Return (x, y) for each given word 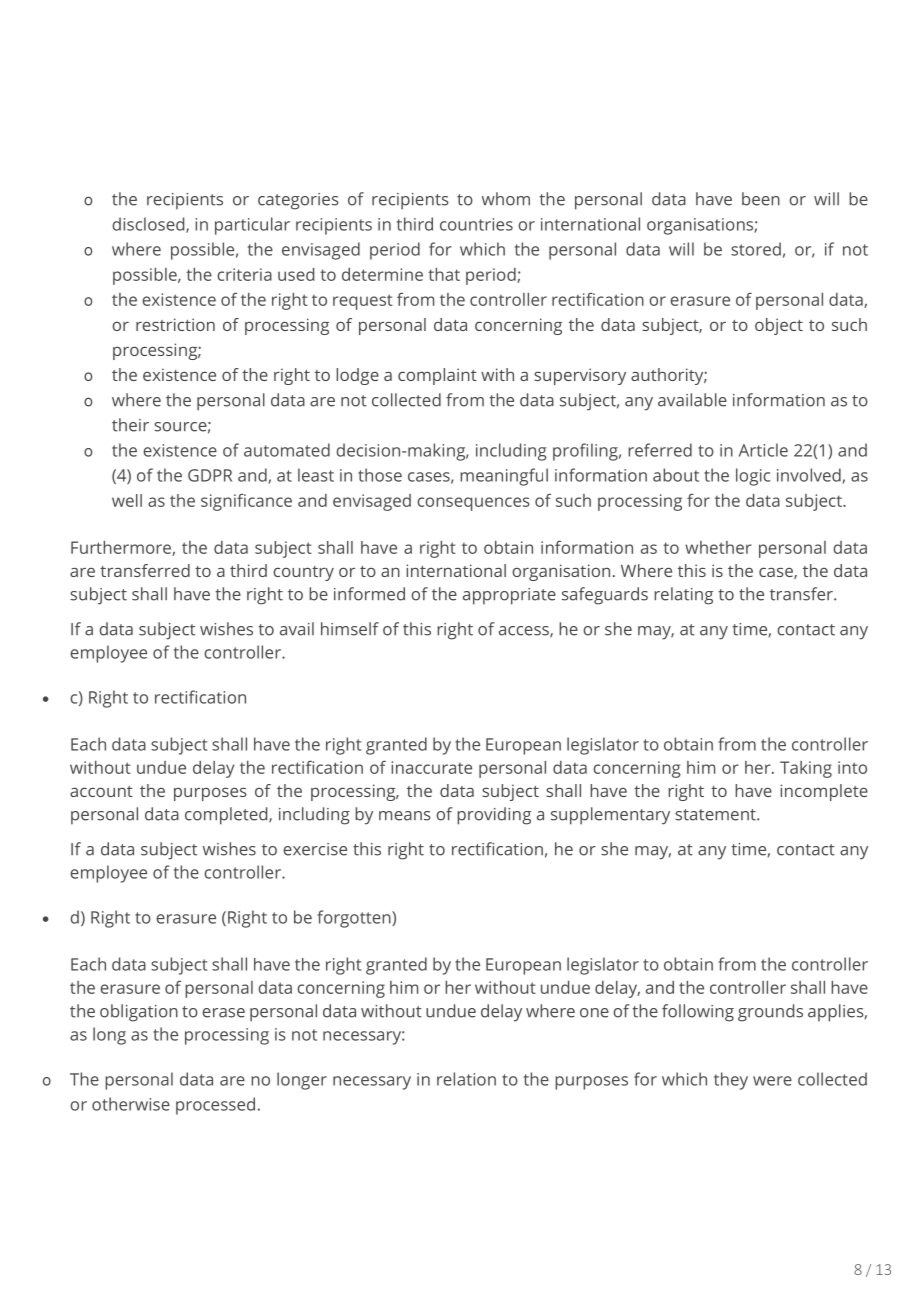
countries (476, 224)
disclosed (149, 225)
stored (756, 249)
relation (466, 1079)
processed (215, 1106)
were (772, 1081)
